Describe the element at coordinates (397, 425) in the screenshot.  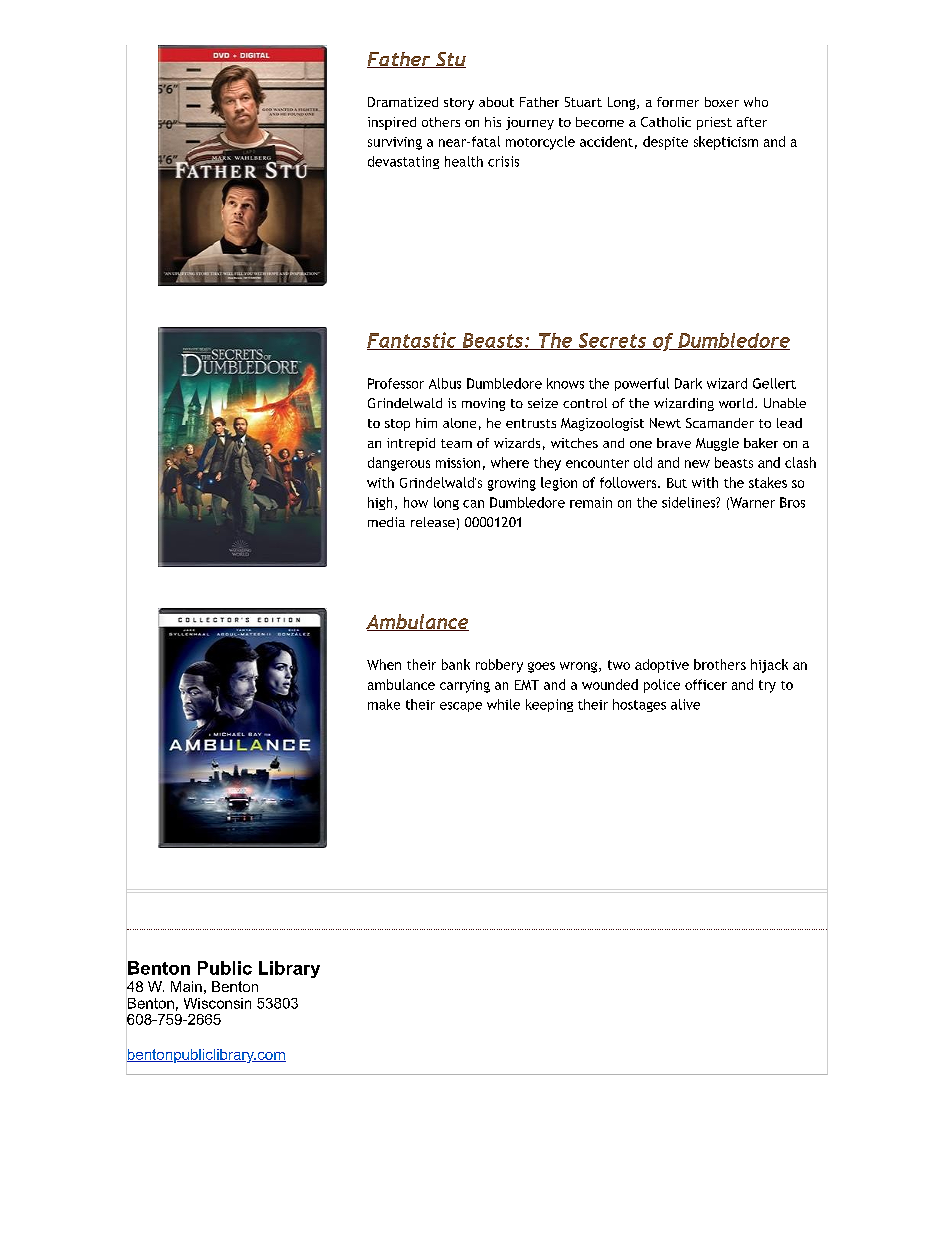
I see `stop` at that location.
